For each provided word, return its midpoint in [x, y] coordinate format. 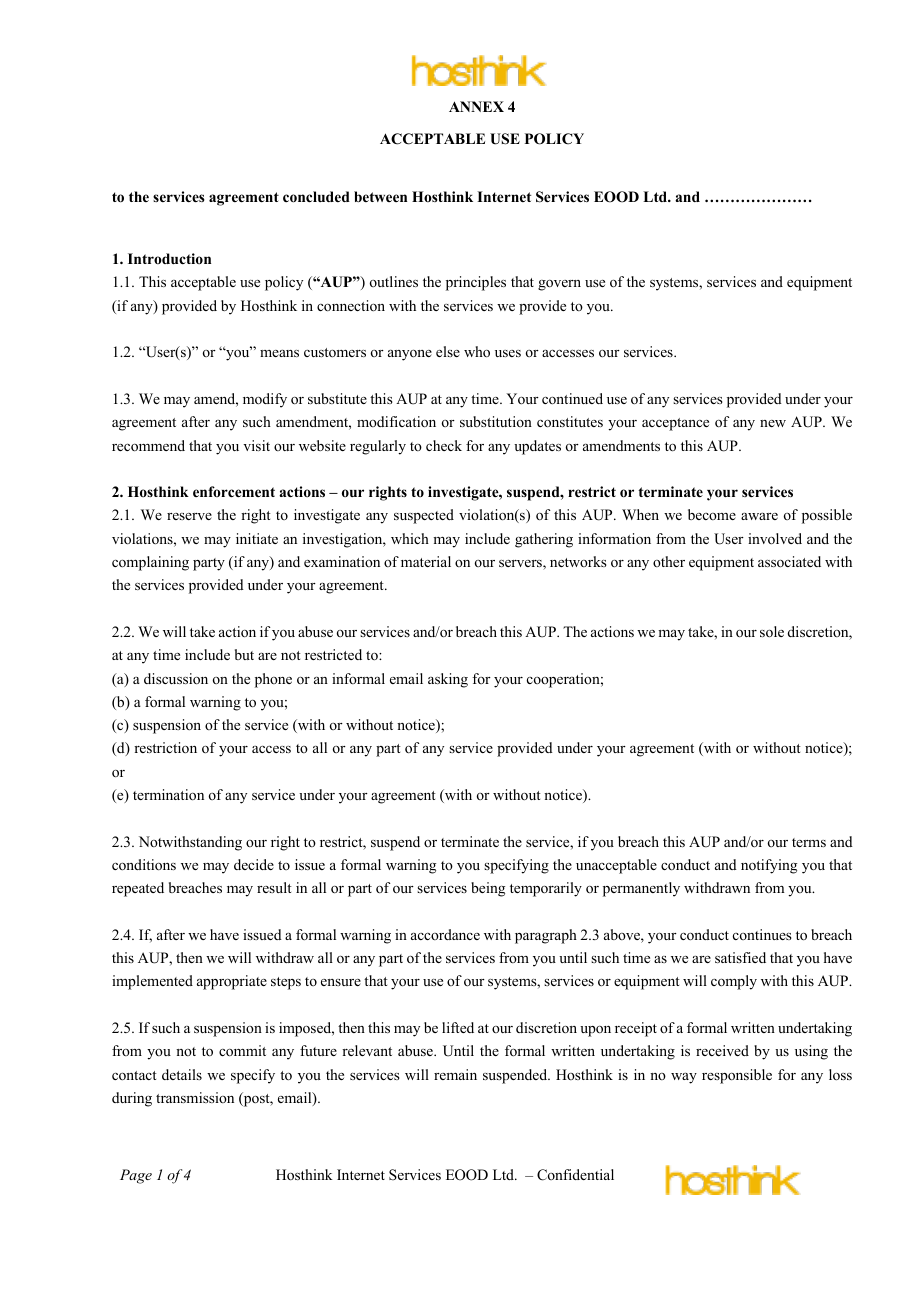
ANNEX [476, 106]
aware [759, 516]
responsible [737, 1076]
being [488, 889]
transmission [195, 1097]
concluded [316, 197]
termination [168, 794]
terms [809, 842]
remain [455, 1074]
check [444, 445]
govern [559, 285]
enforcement [234, 491]
